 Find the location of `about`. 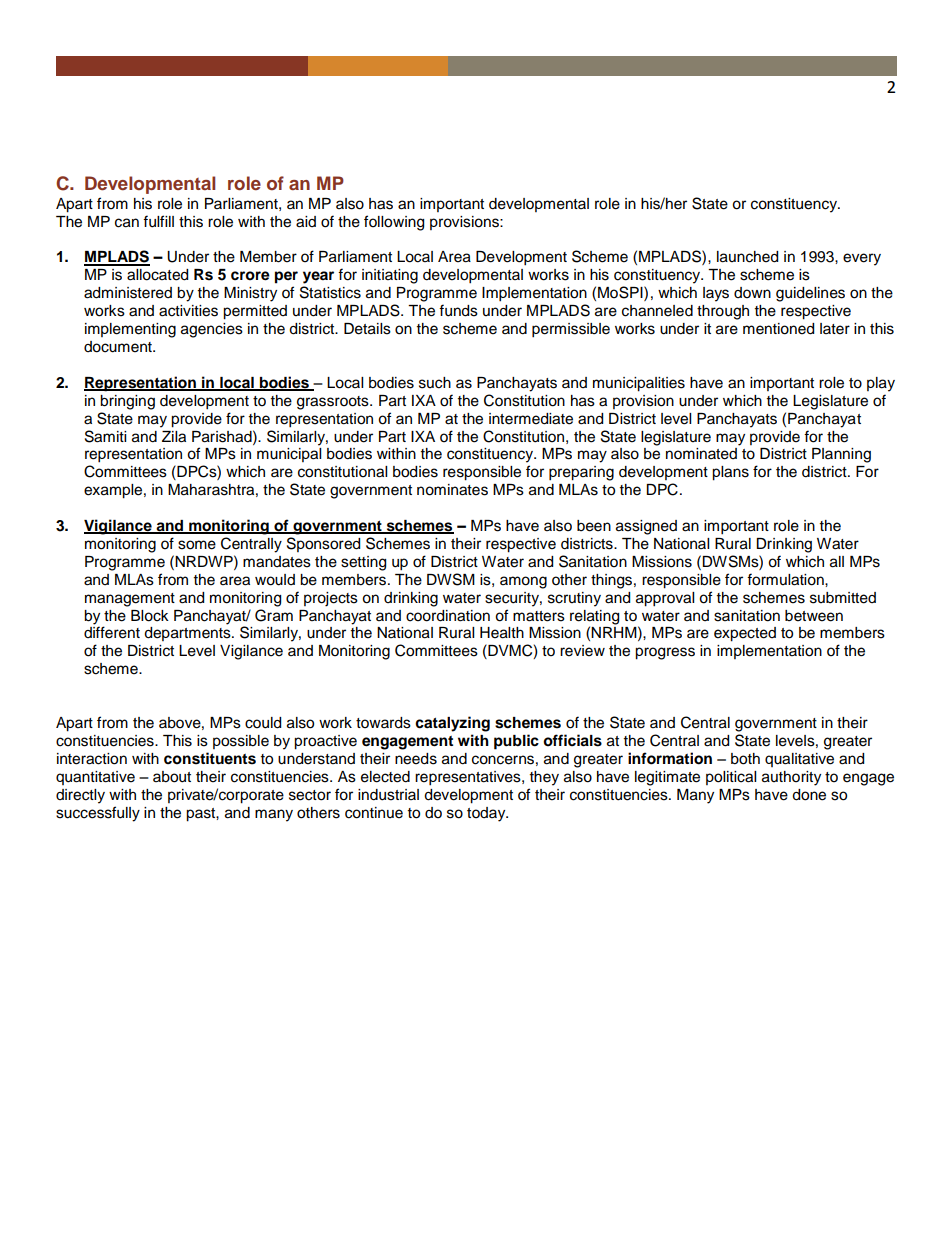

about is located at coordinates (172, 777).
